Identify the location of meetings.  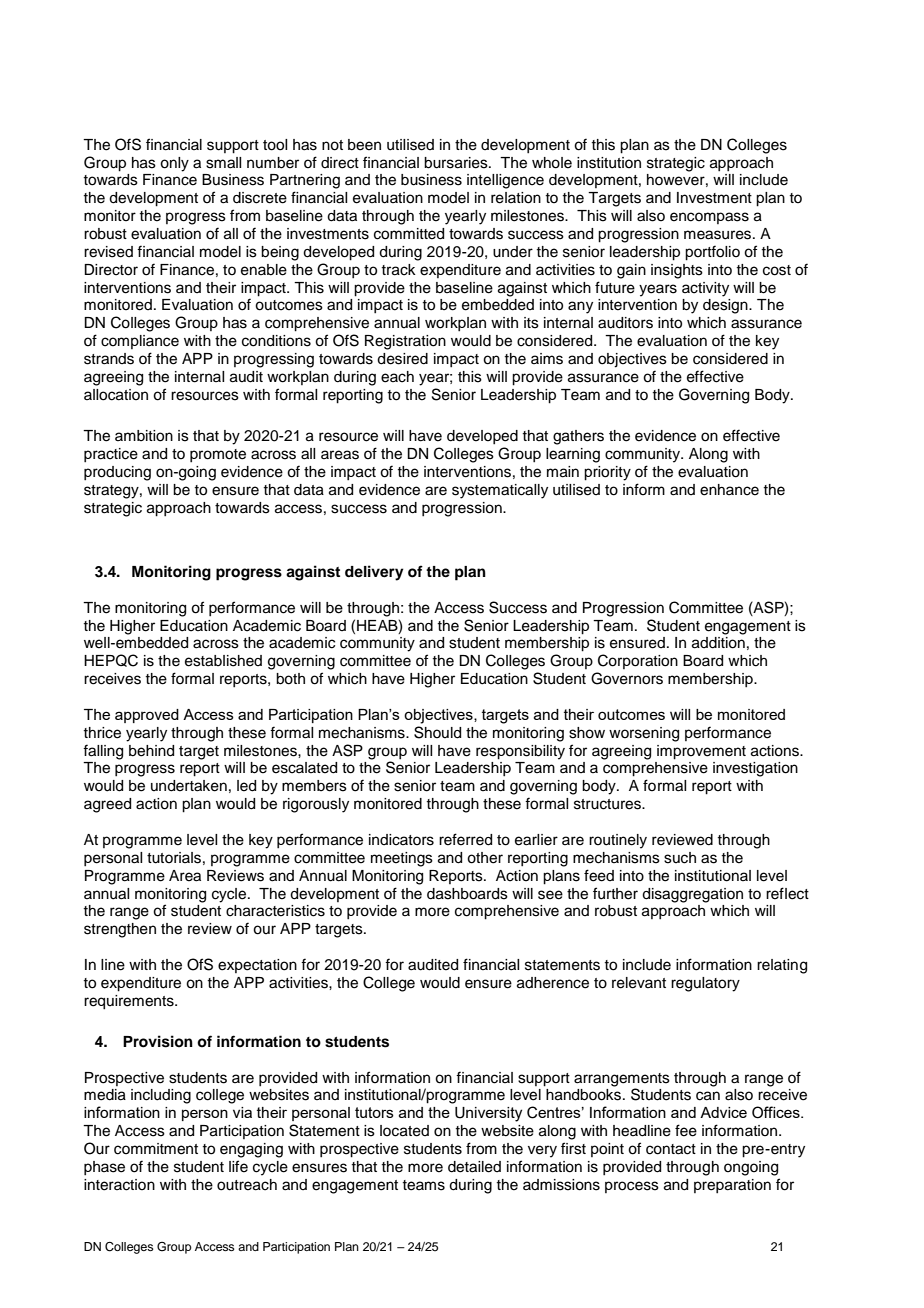
(402, 859).
